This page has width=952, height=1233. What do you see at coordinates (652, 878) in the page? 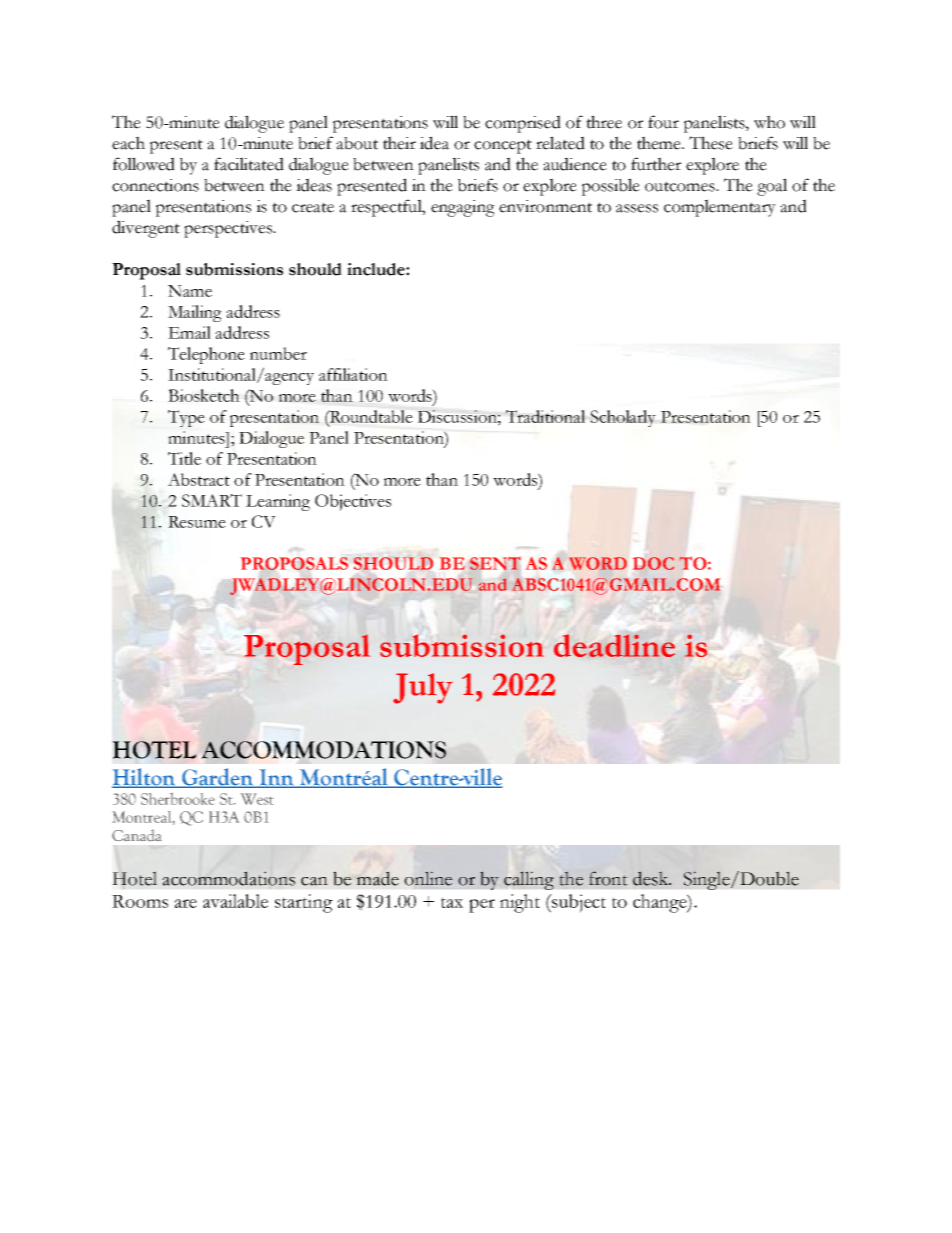
I see `desk` at bounding box center [652, 878].
